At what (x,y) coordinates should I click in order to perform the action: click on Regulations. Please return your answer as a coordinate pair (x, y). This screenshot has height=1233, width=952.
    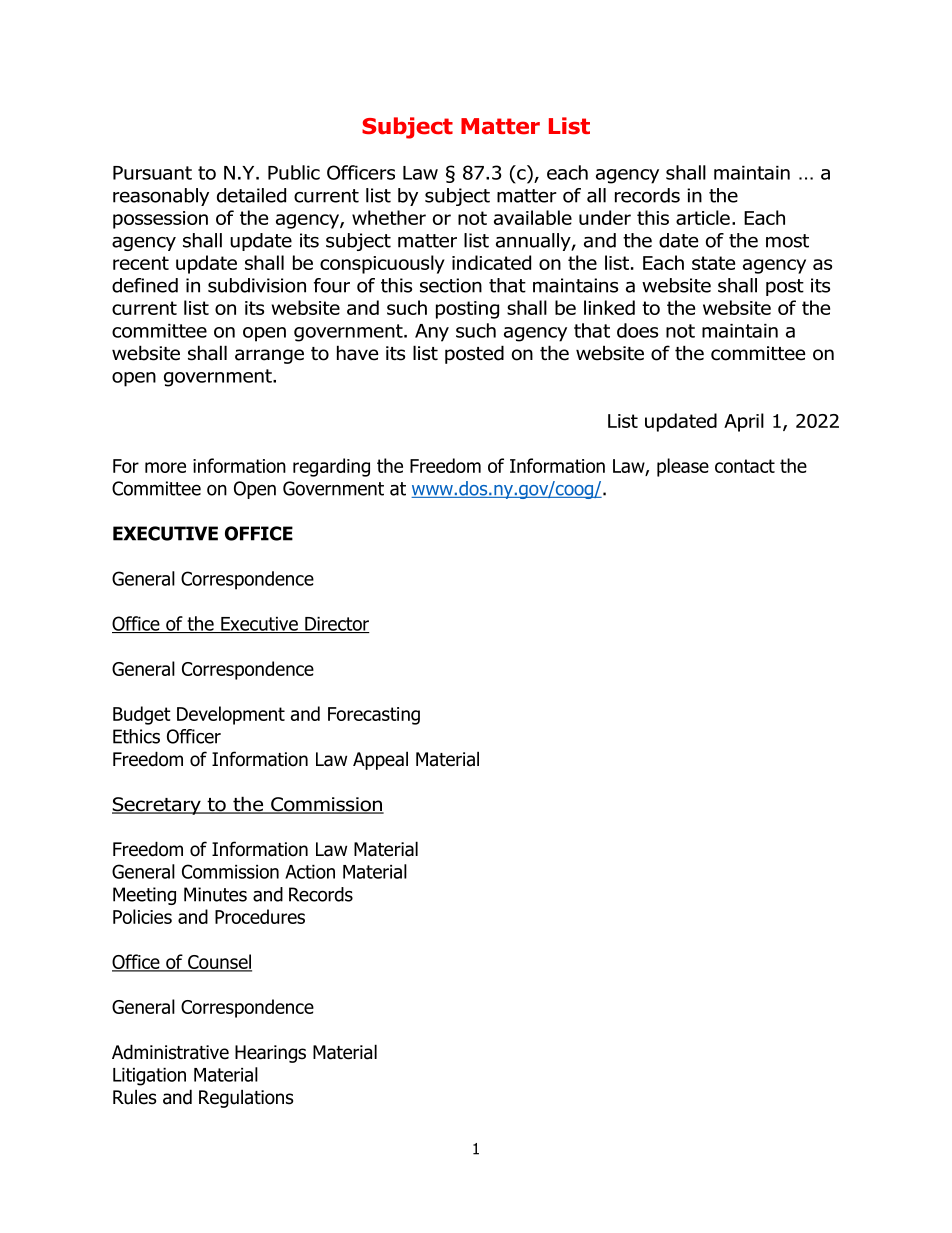
    Looking at the image, I should click on (246, 1098).
